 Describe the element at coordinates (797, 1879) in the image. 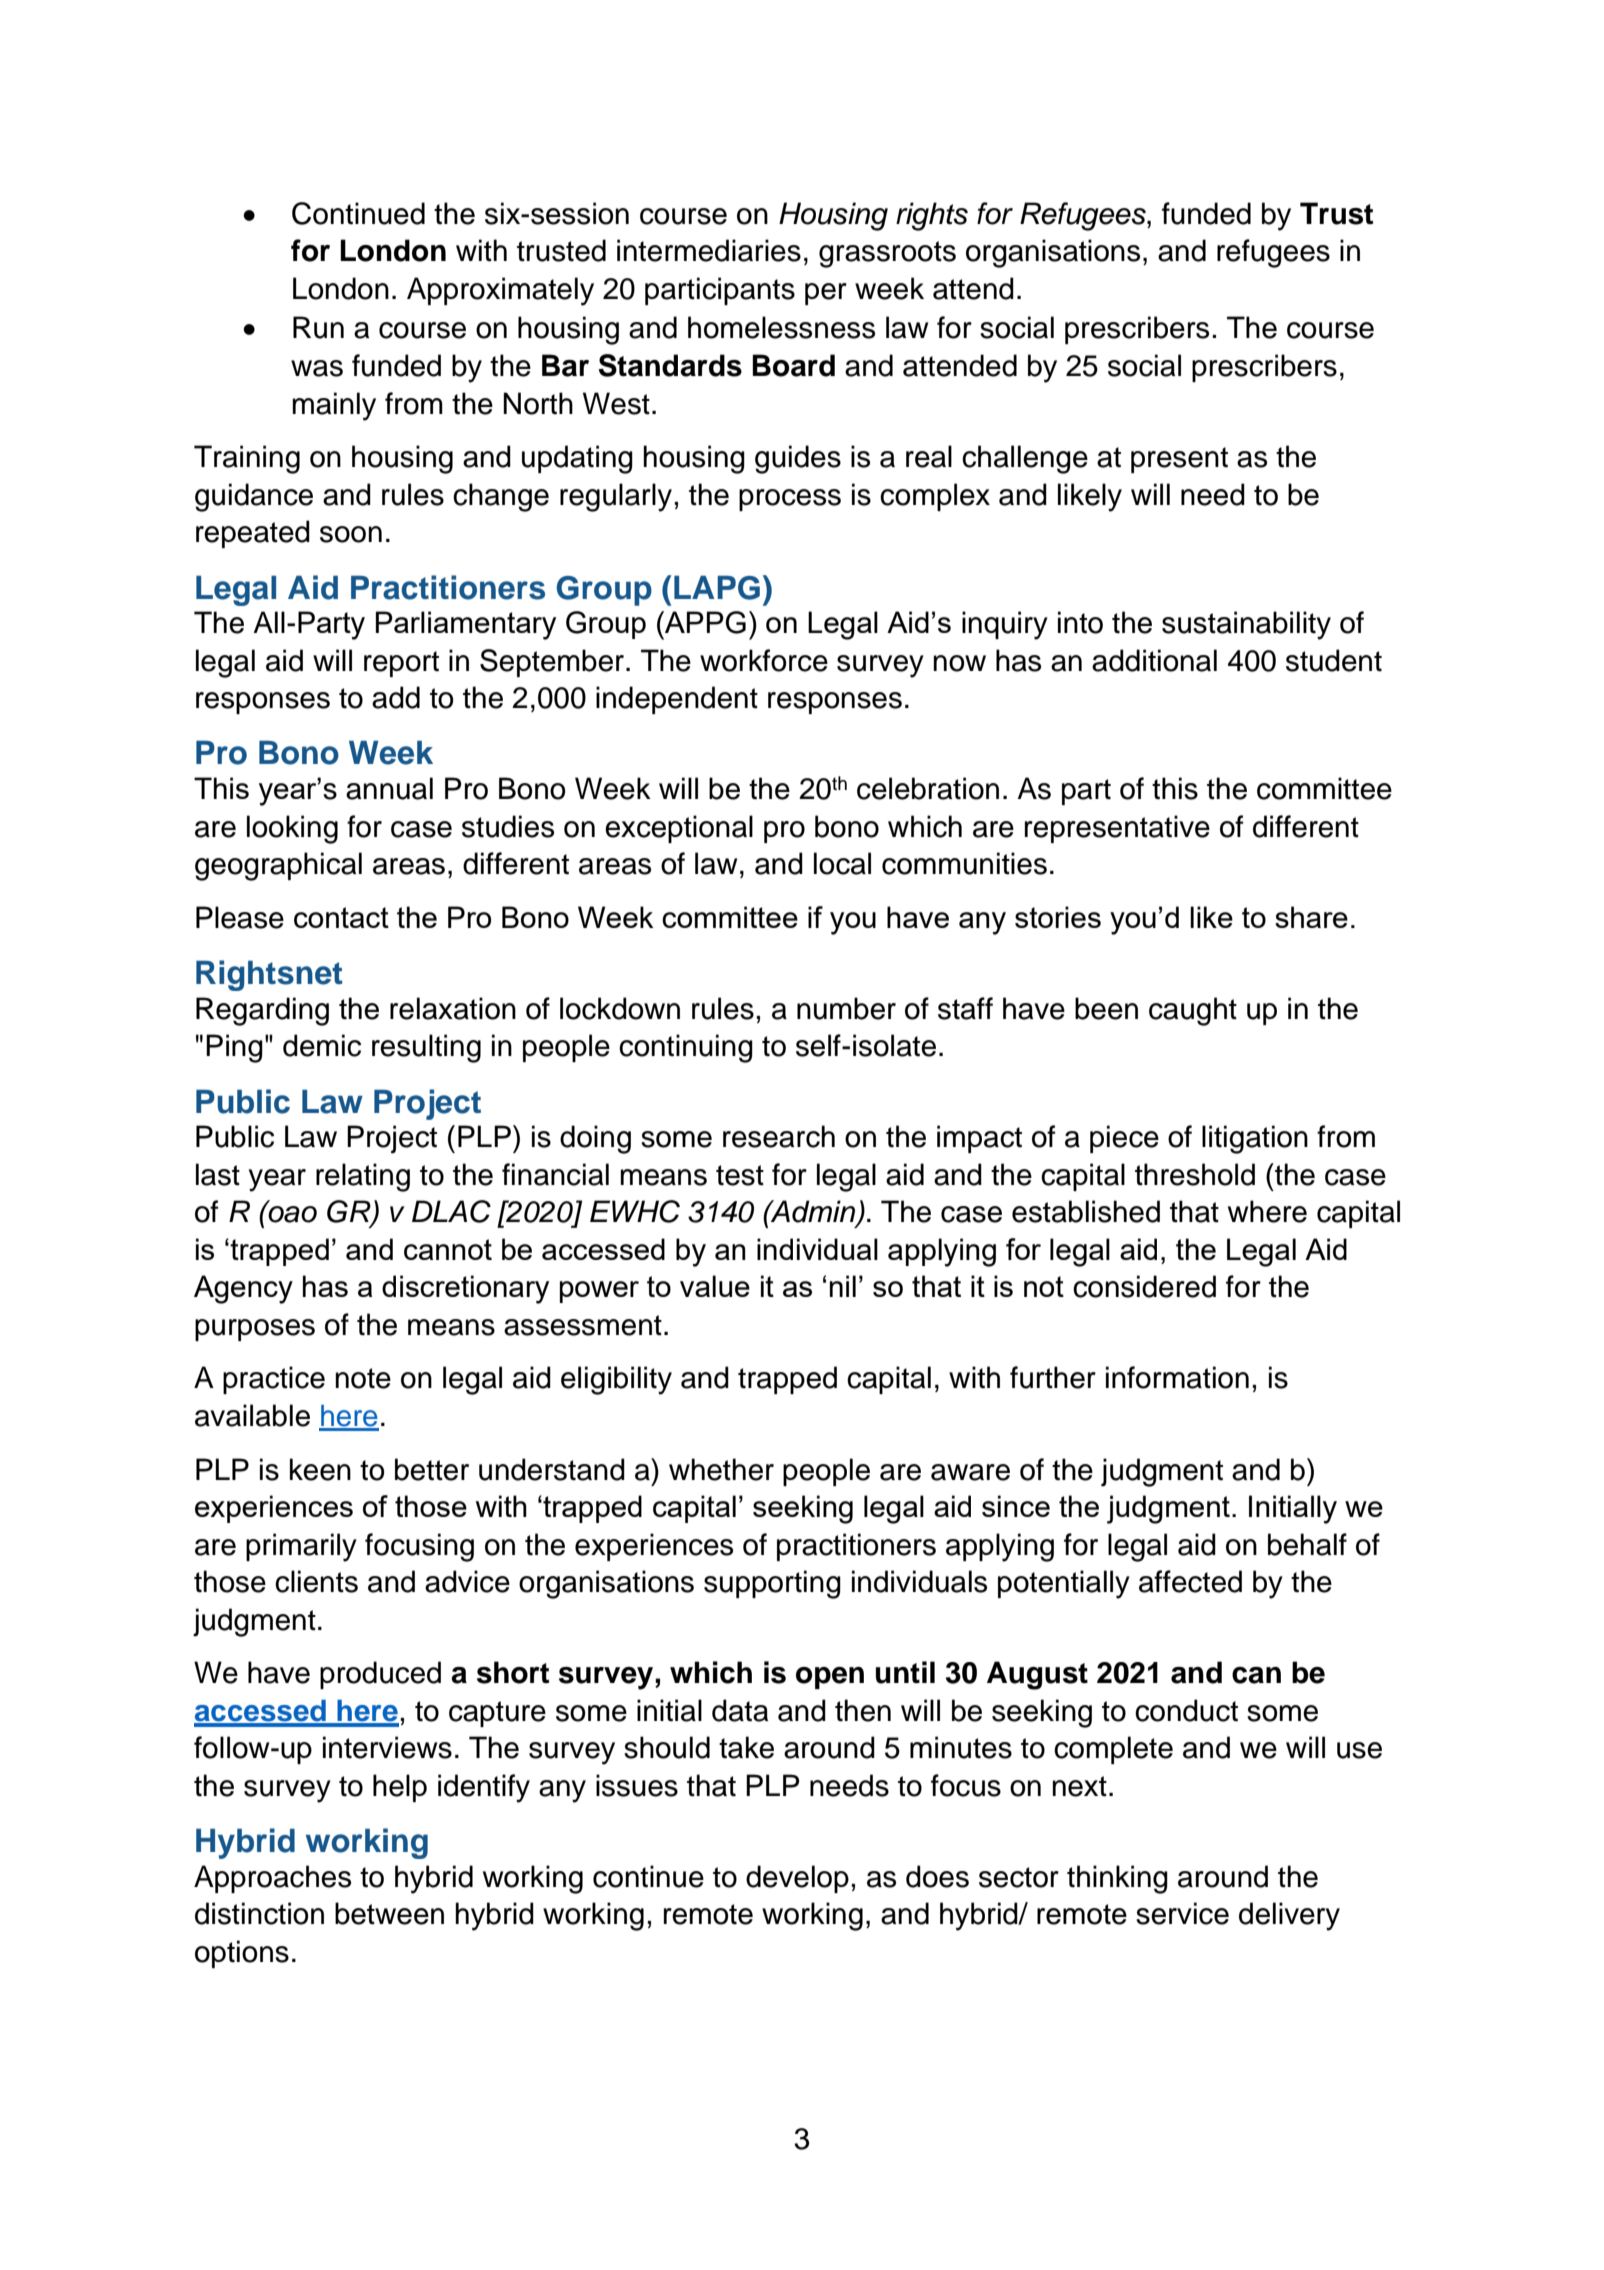

I see `develop` at that location.
